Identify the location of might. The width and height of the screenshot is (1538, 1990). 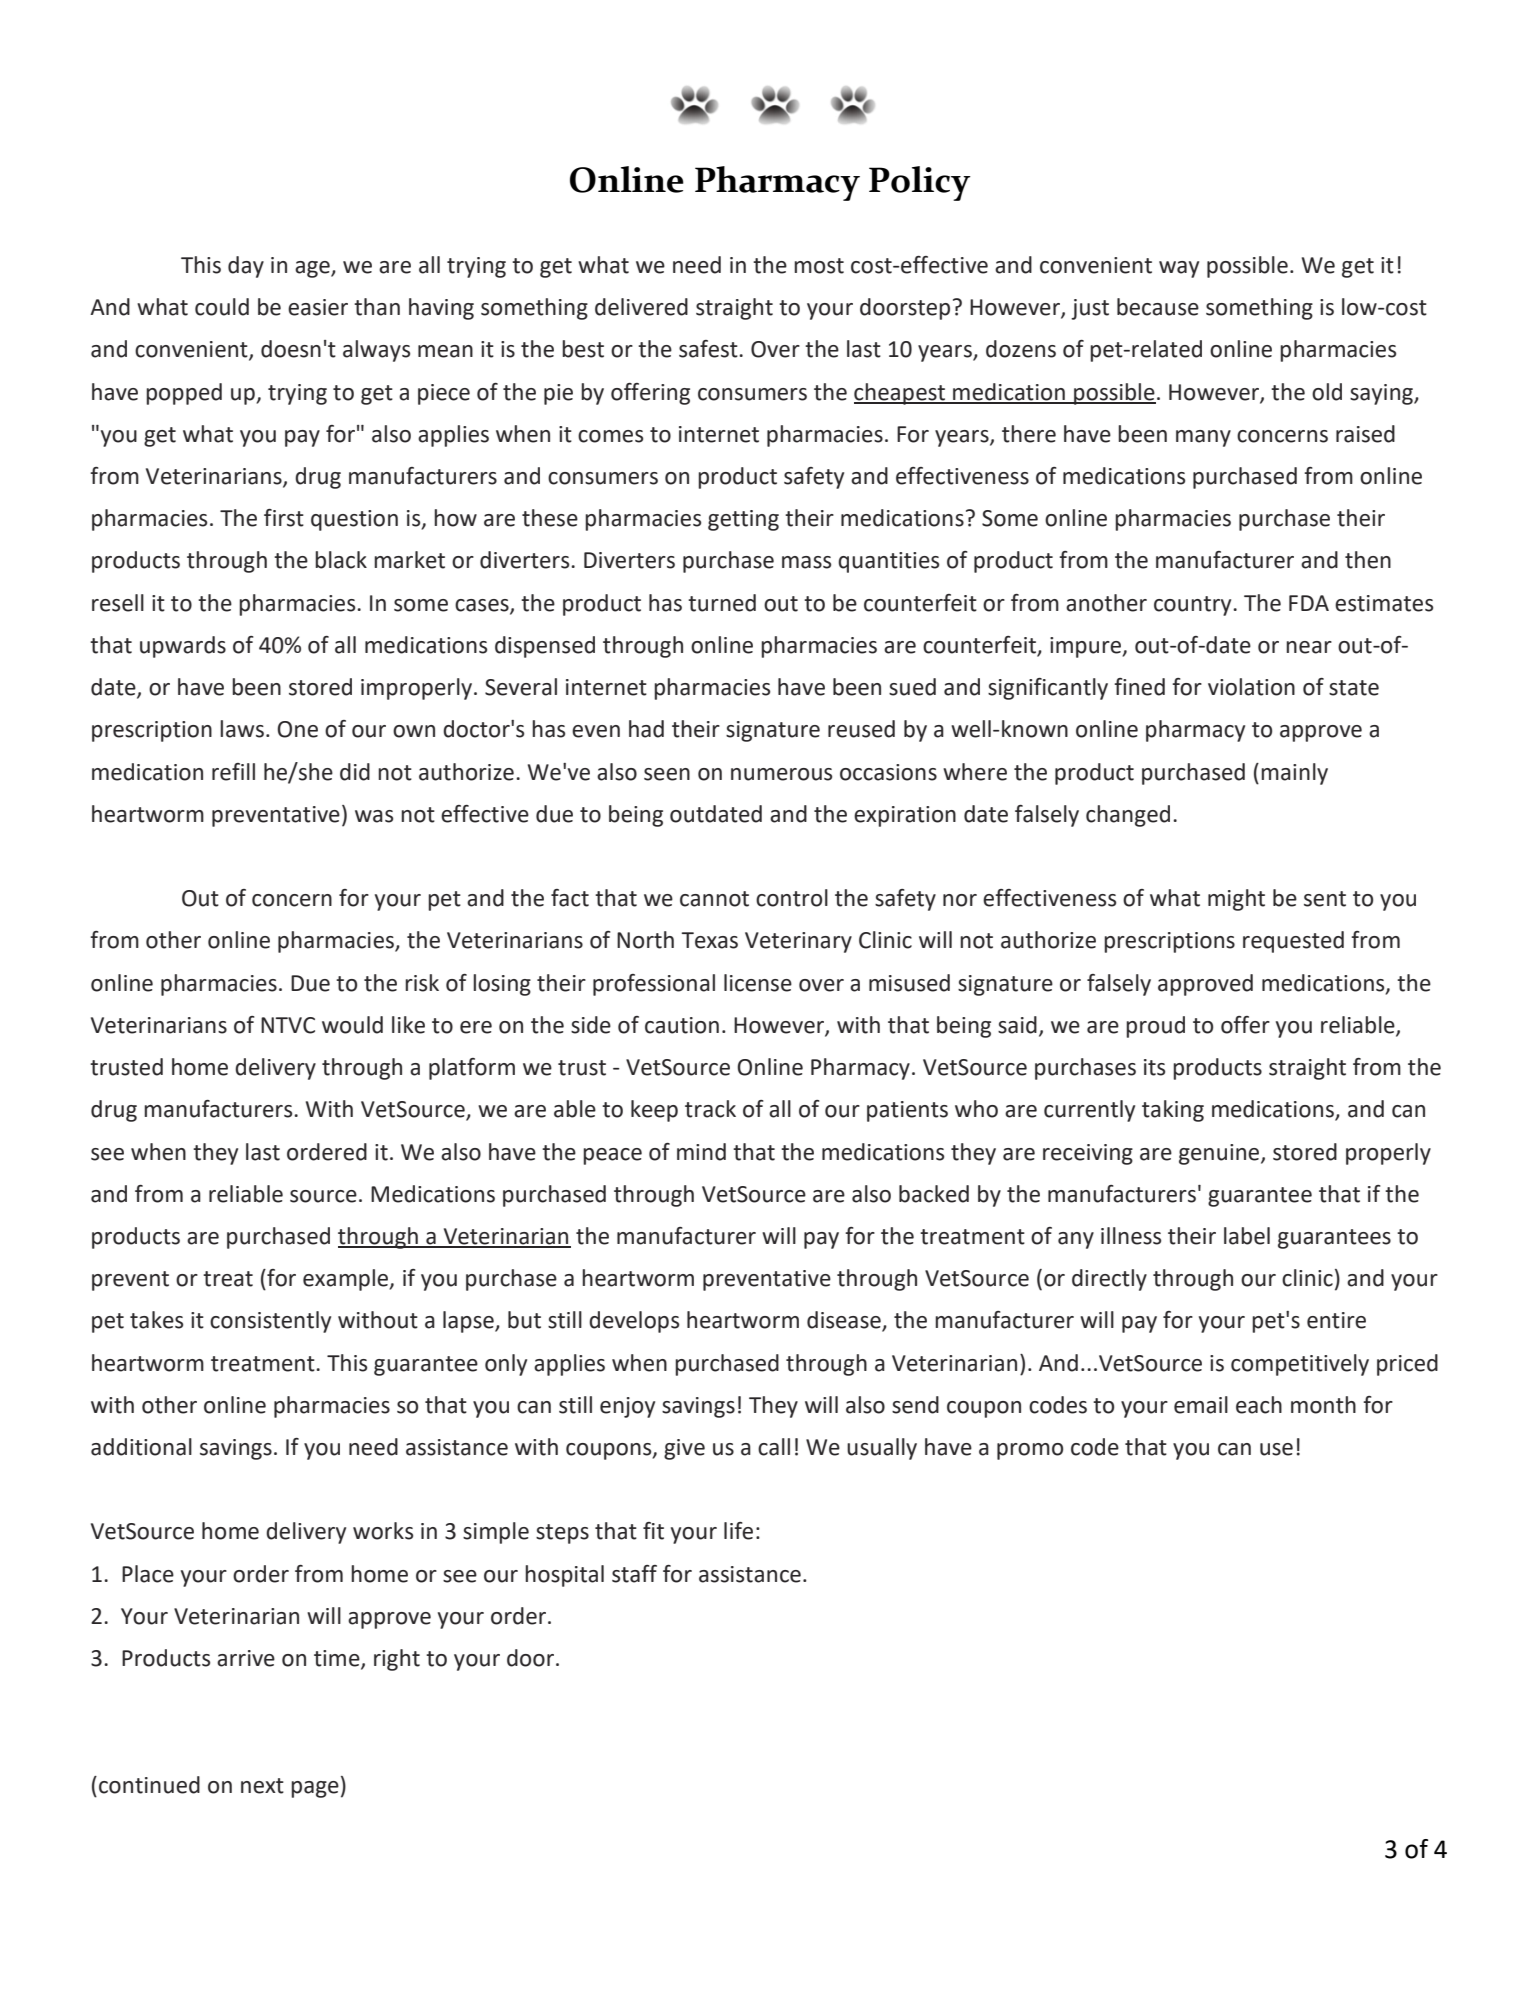
(1236, 900).
